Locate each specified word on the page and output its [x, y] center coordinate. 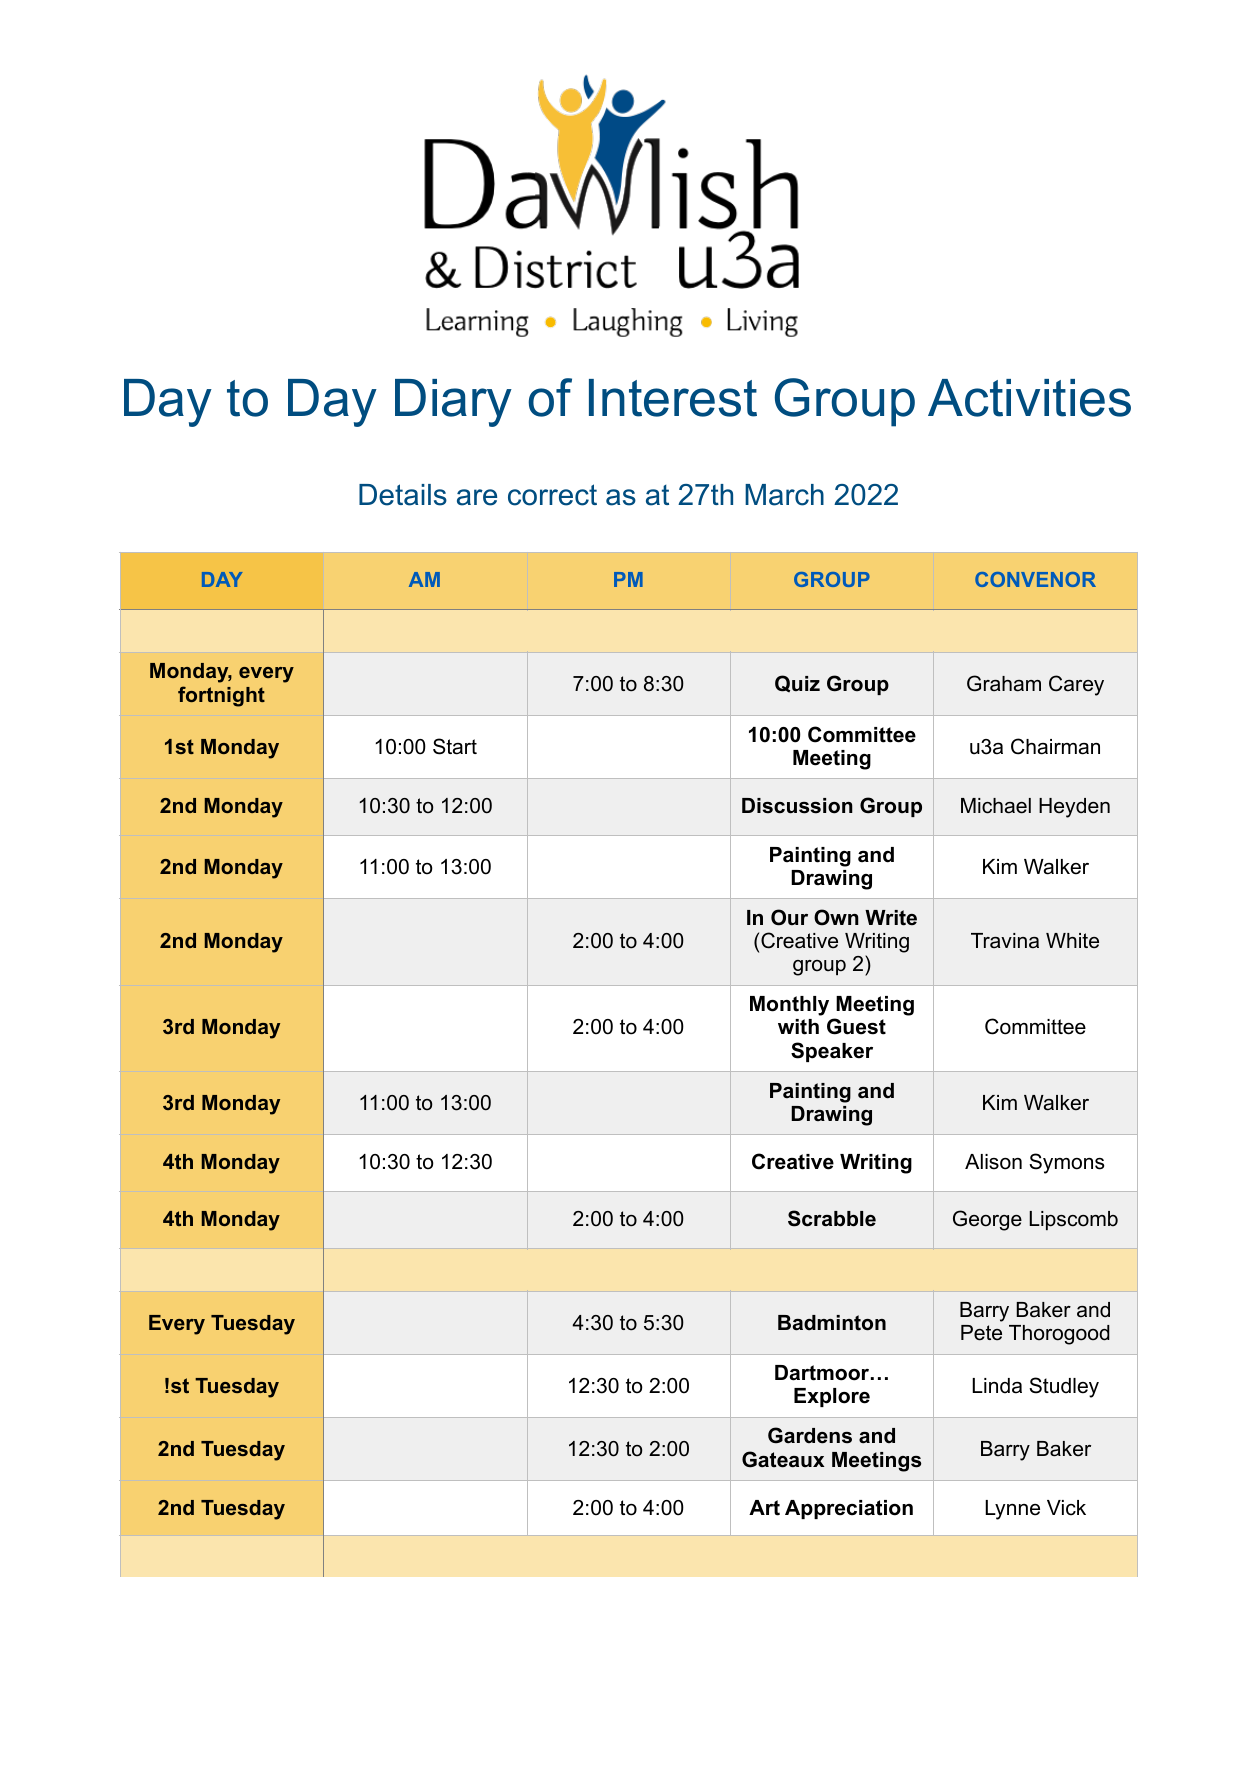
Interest [673, 398]
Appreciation [849, 1509]
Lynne [1012, 1510]
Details [403, 495]
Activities [1029, 398]
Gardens [810, 1435]
